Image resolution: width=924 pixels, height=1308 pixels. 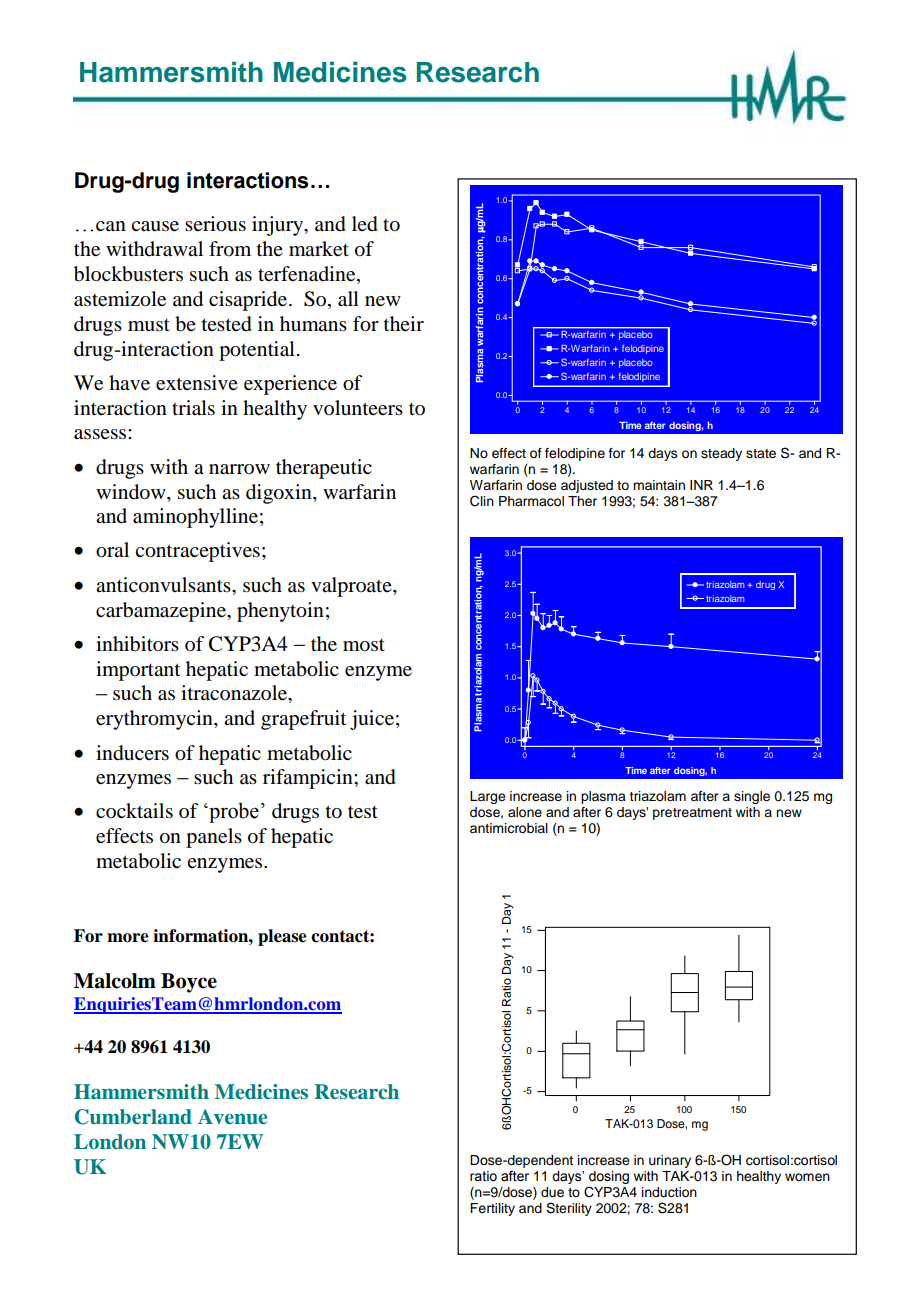 I want to click on from, so click(x=230, y=249).
